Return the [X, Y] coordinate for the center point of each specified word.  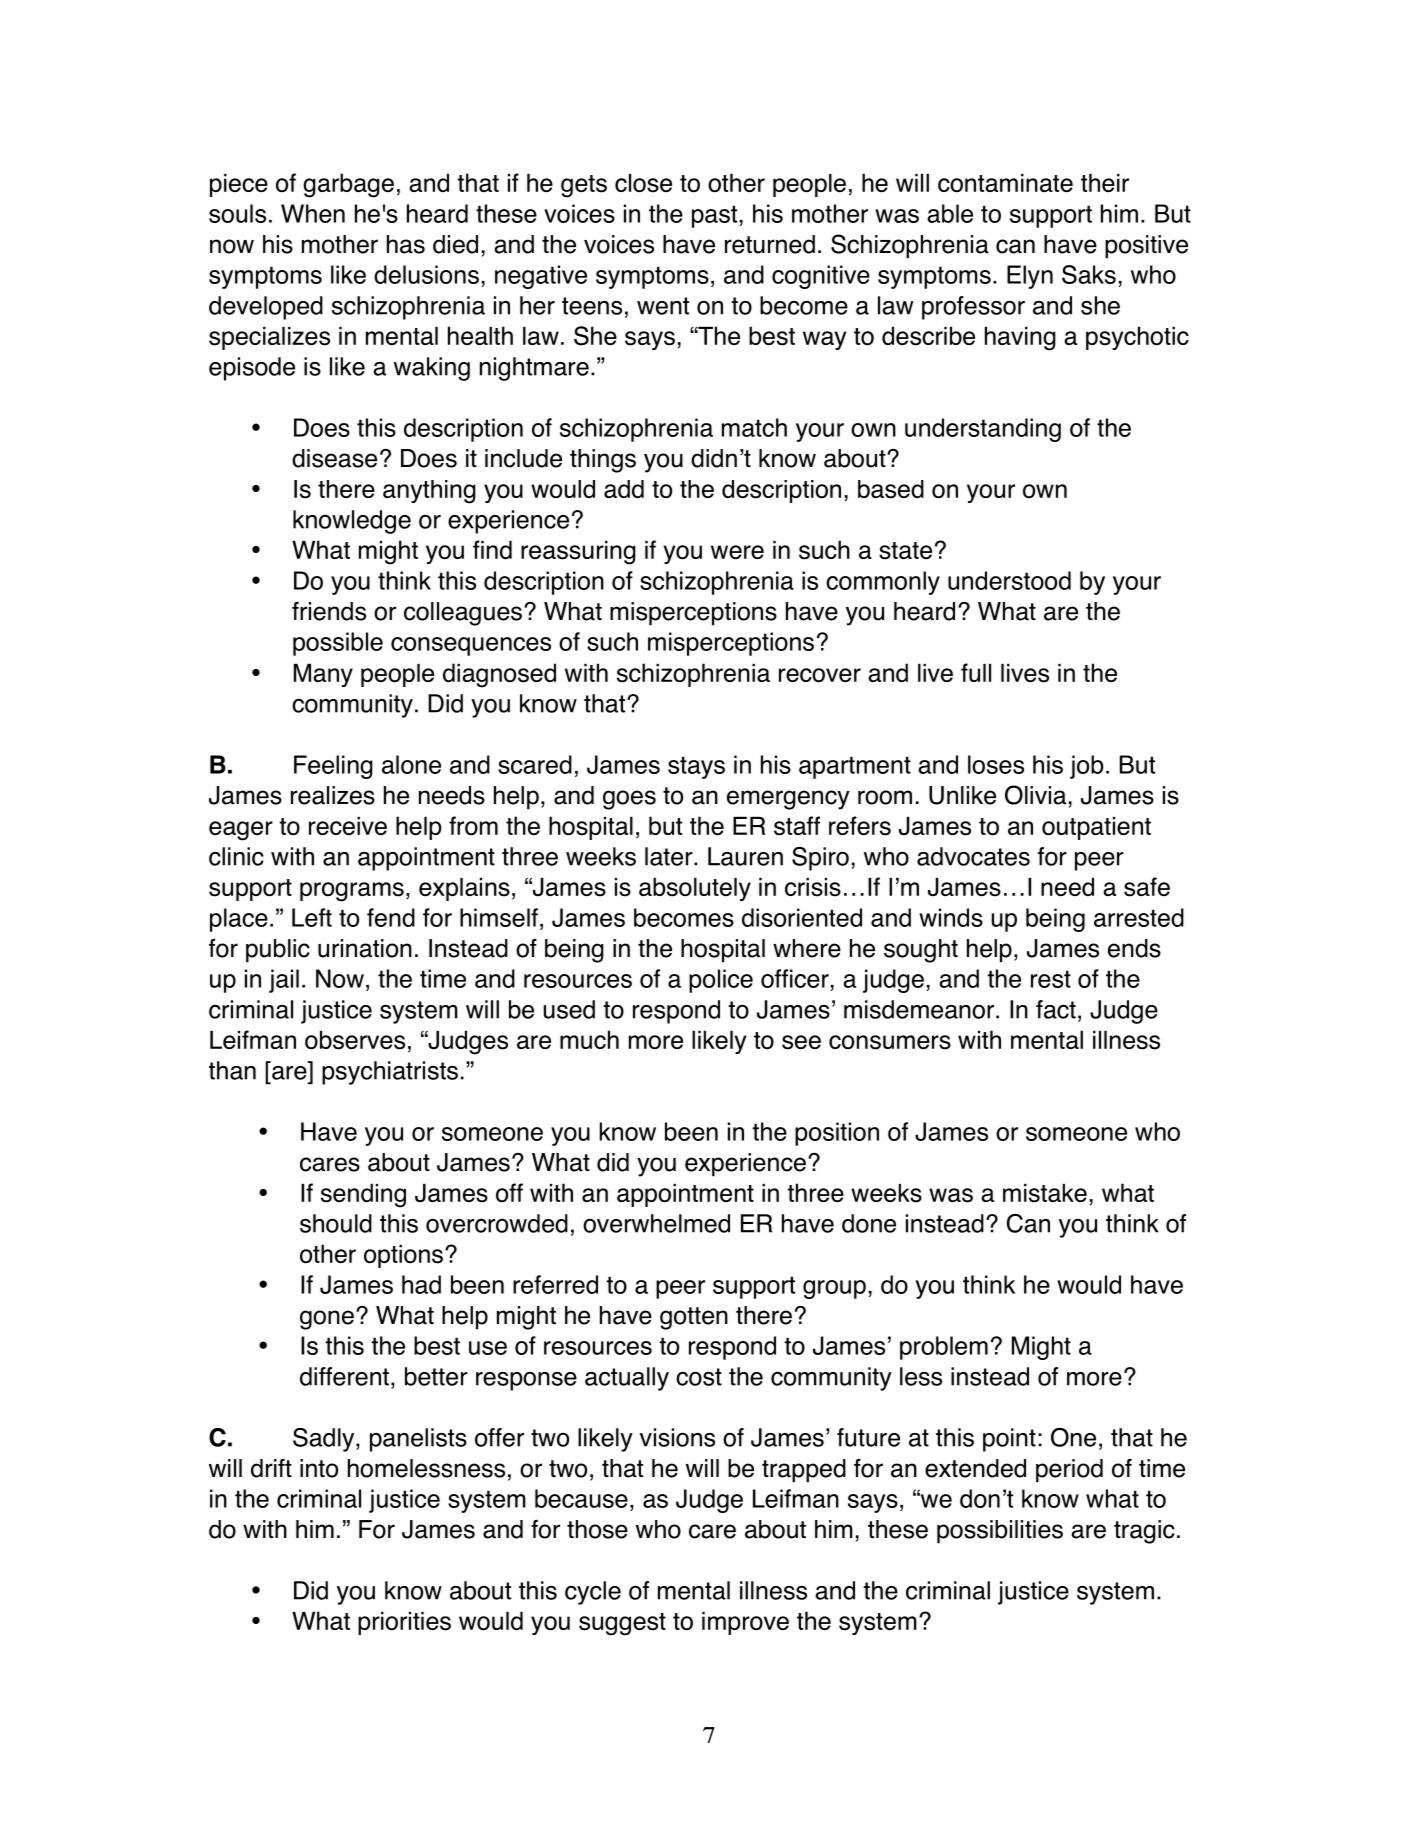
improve [745, 1623]
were [737, 552]
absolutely [695, 889]
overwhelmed [656, 1223]
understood [1009, 580]
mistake [1045, 1193]
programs [352, 892]
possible [338, 644]
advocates [973, 856]
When [313, 213]
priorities [404, 1623]
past [714, 216]
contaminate [1005, 183]
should [336, 1223]
